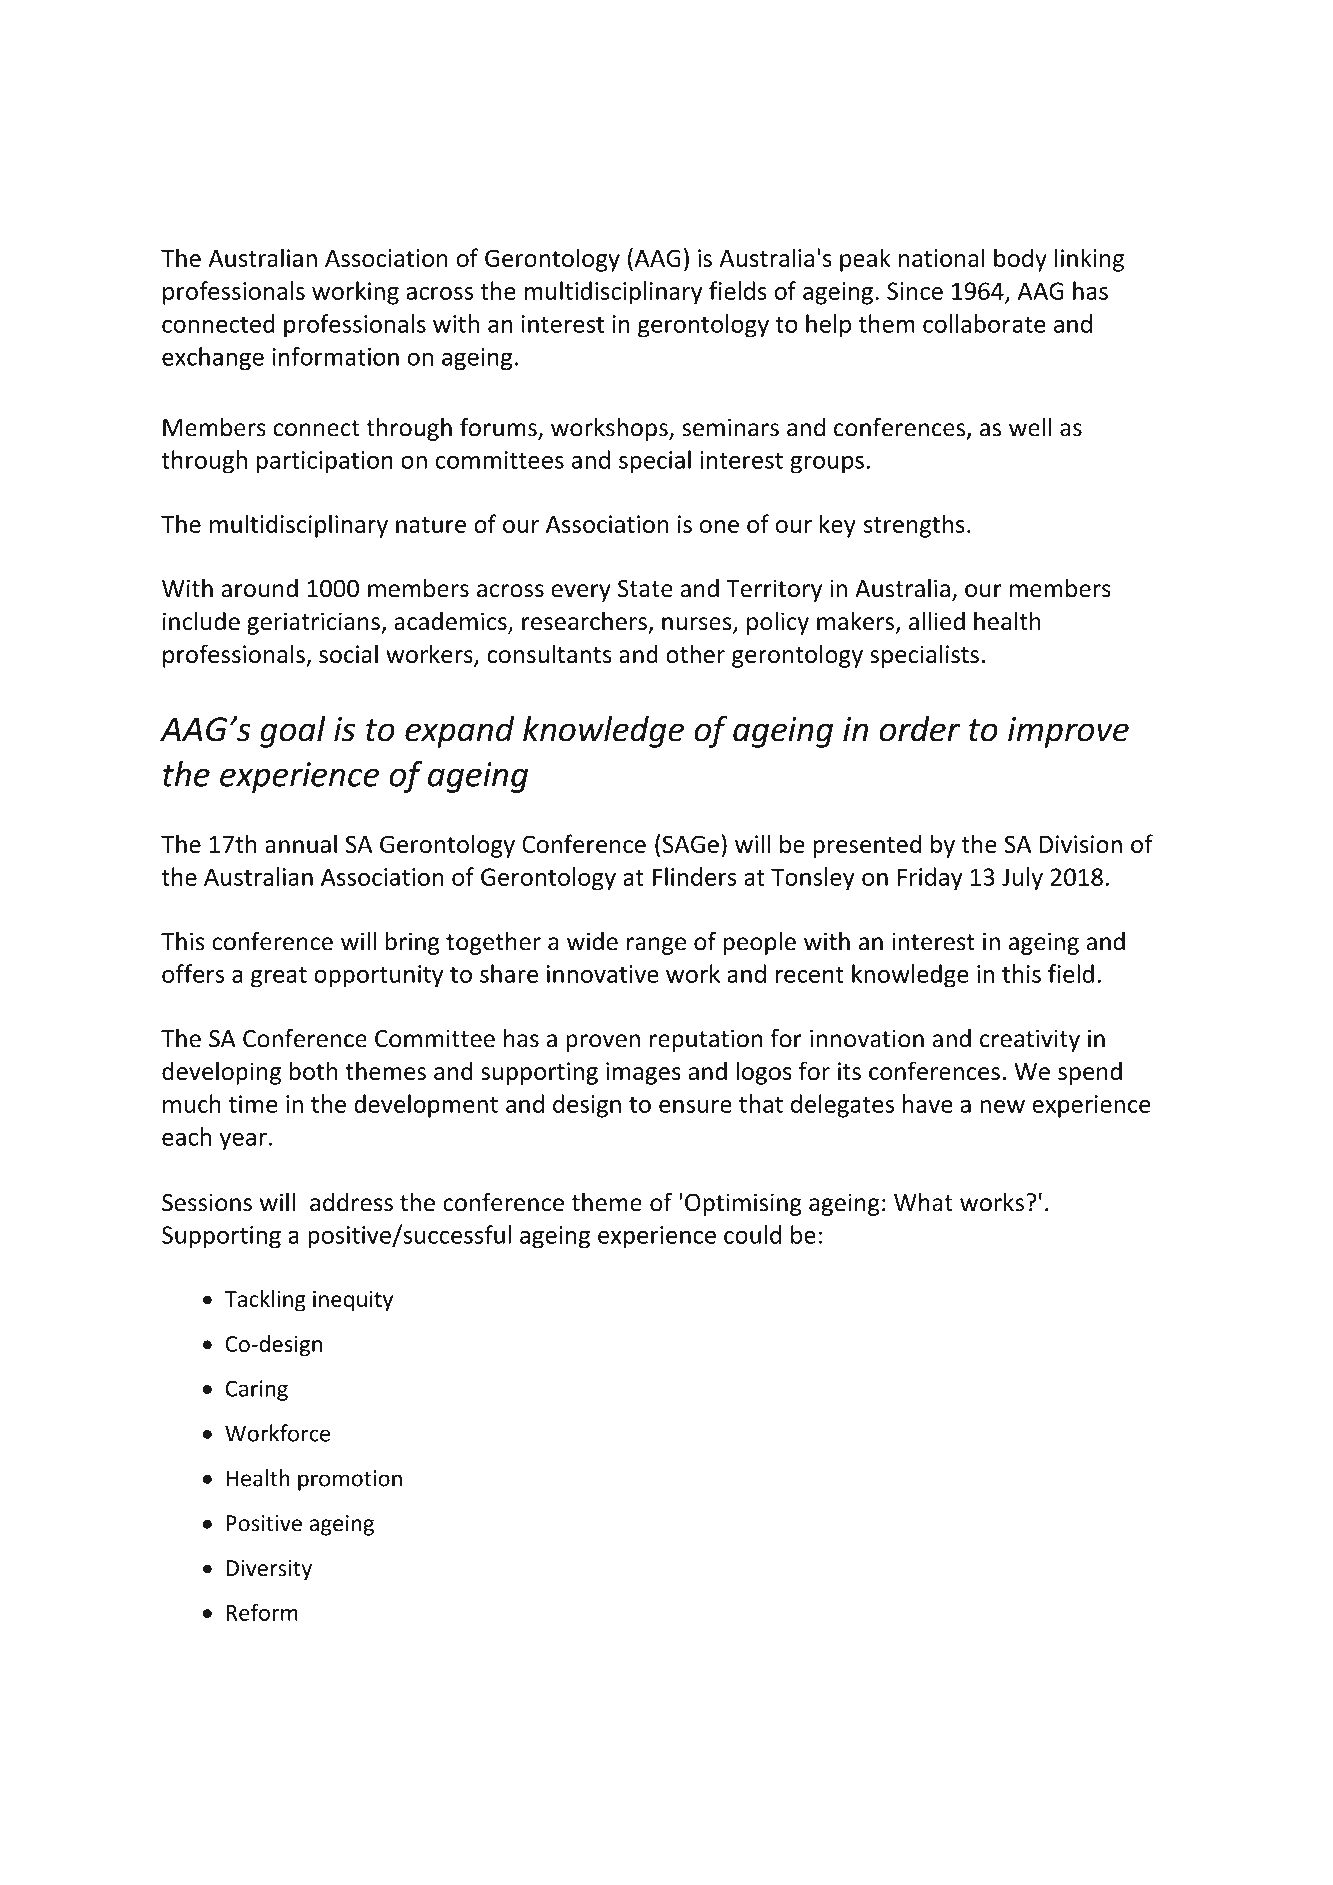 This screenshot has width=1333, height=1885. Describe the element at coordinates (984, 323) in the screenshot. I see `collaborate` at that location.
